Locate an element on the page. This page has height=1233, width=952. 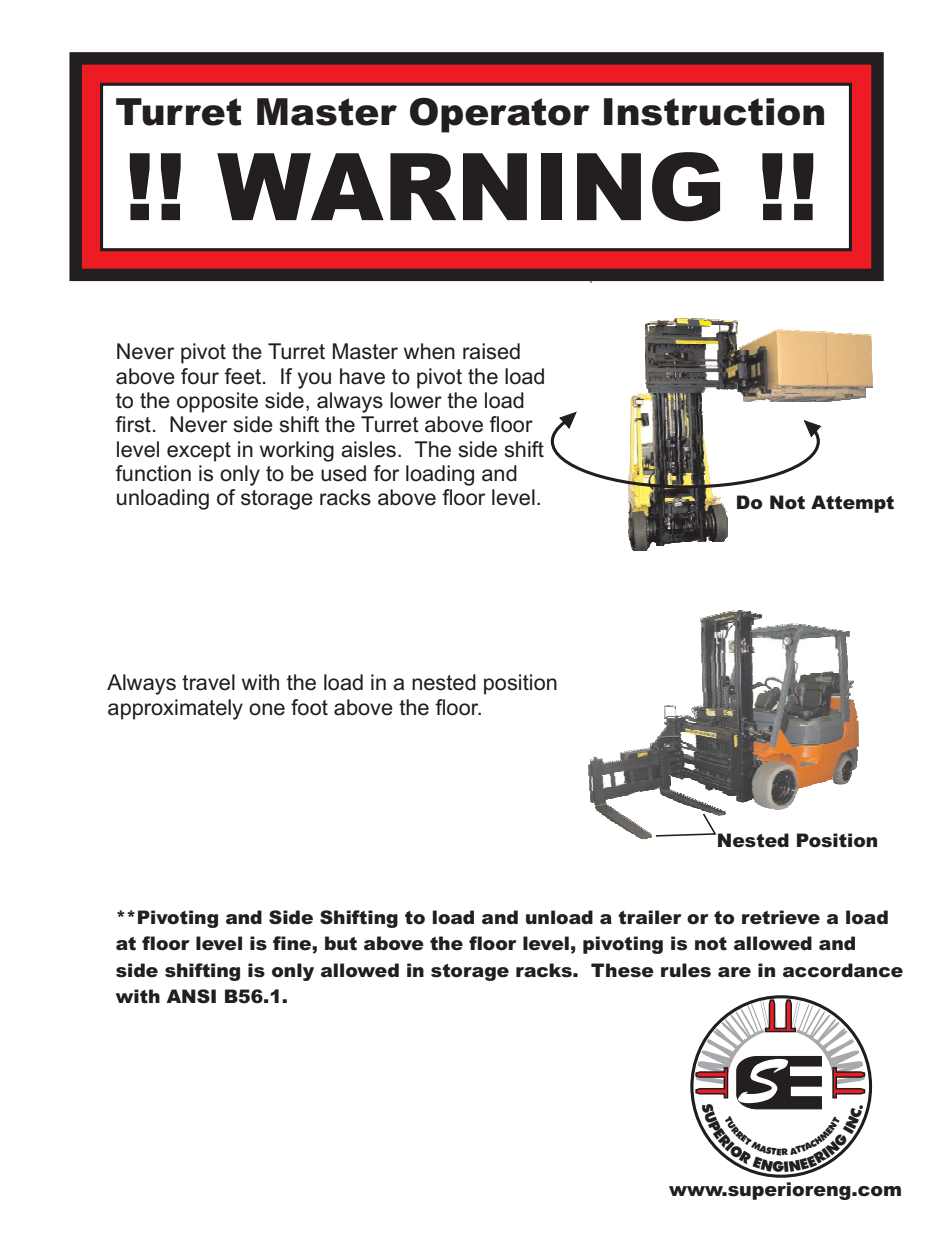
function is located at coordinates (153, 473).
